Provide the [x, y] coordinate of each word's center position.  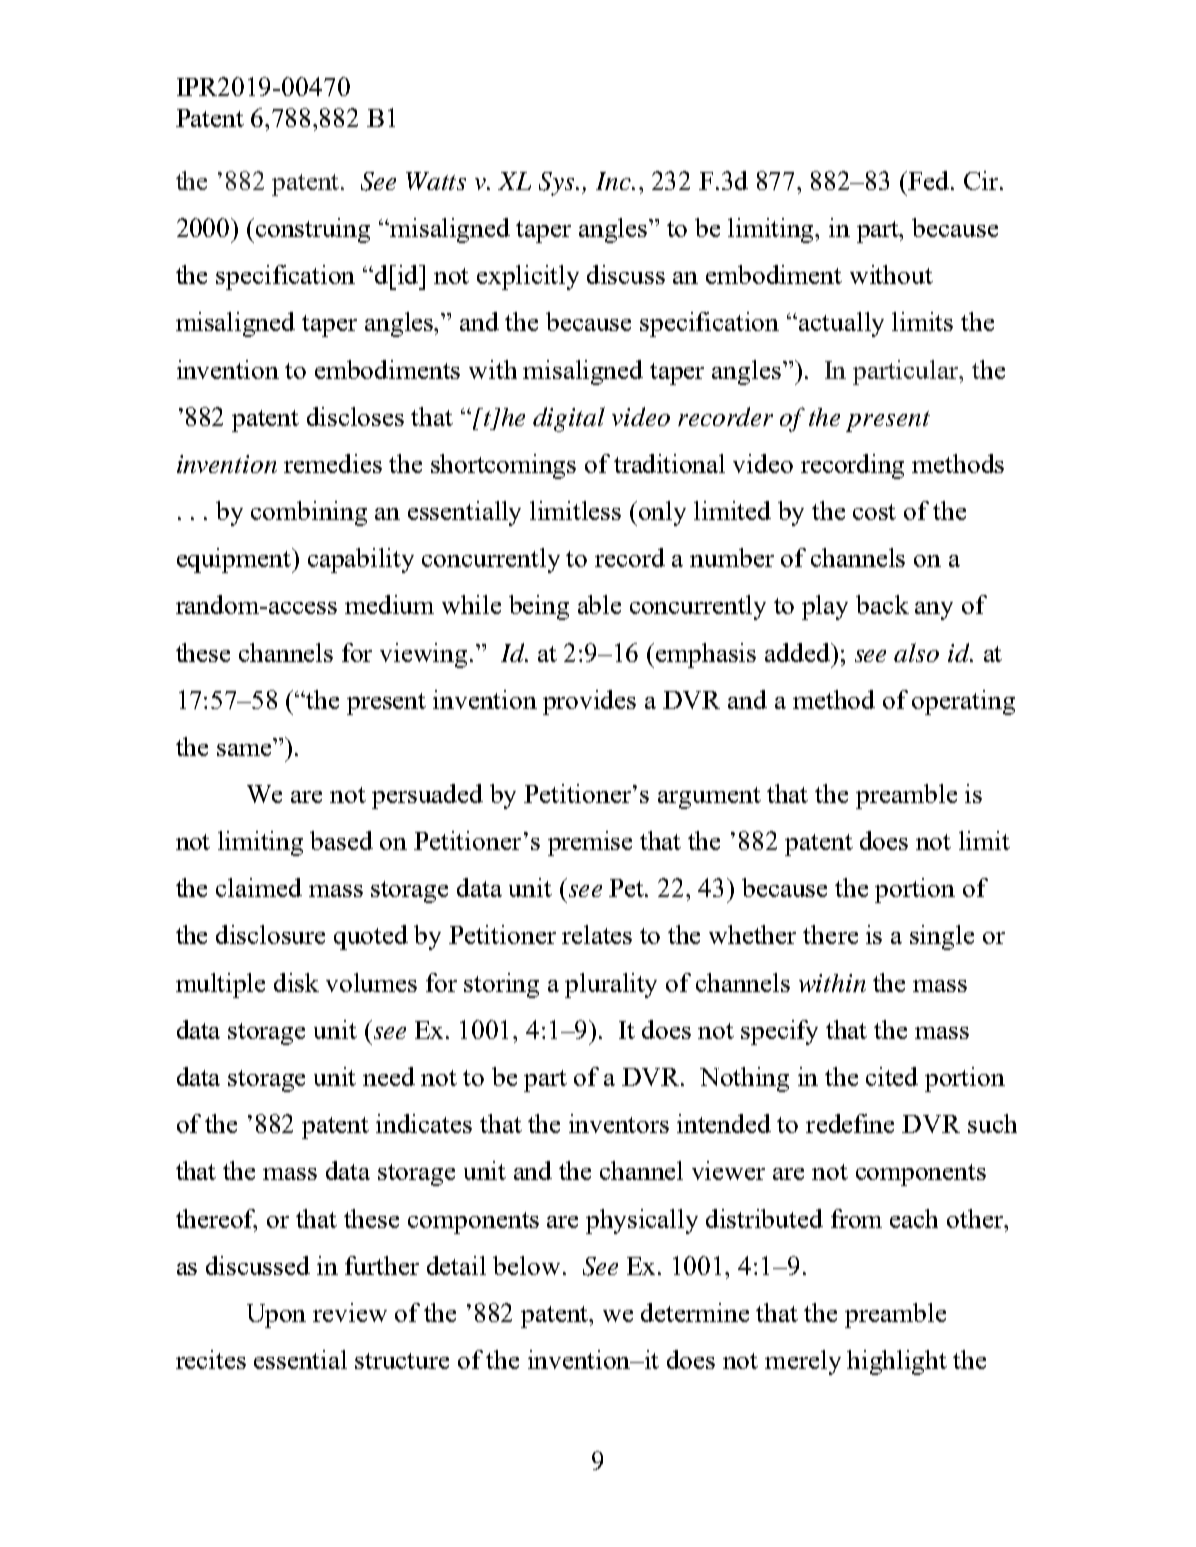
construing [313, 230]
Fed [929, 180]
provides [589, 702]
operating [963, 702]
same [244, 750]
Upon [276, 1316]
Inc [614, 181]
